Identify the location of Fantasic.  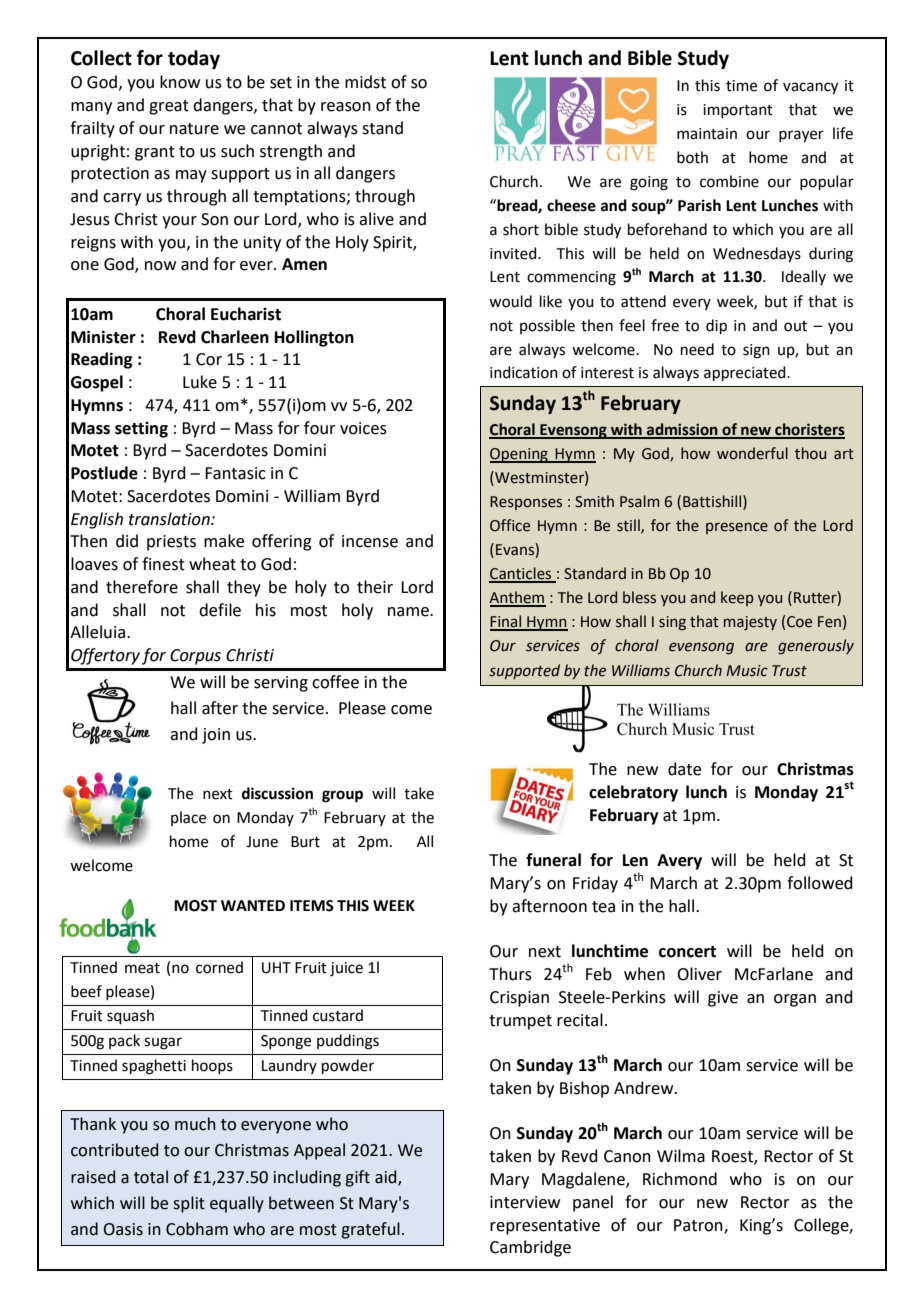
(235, 473).
